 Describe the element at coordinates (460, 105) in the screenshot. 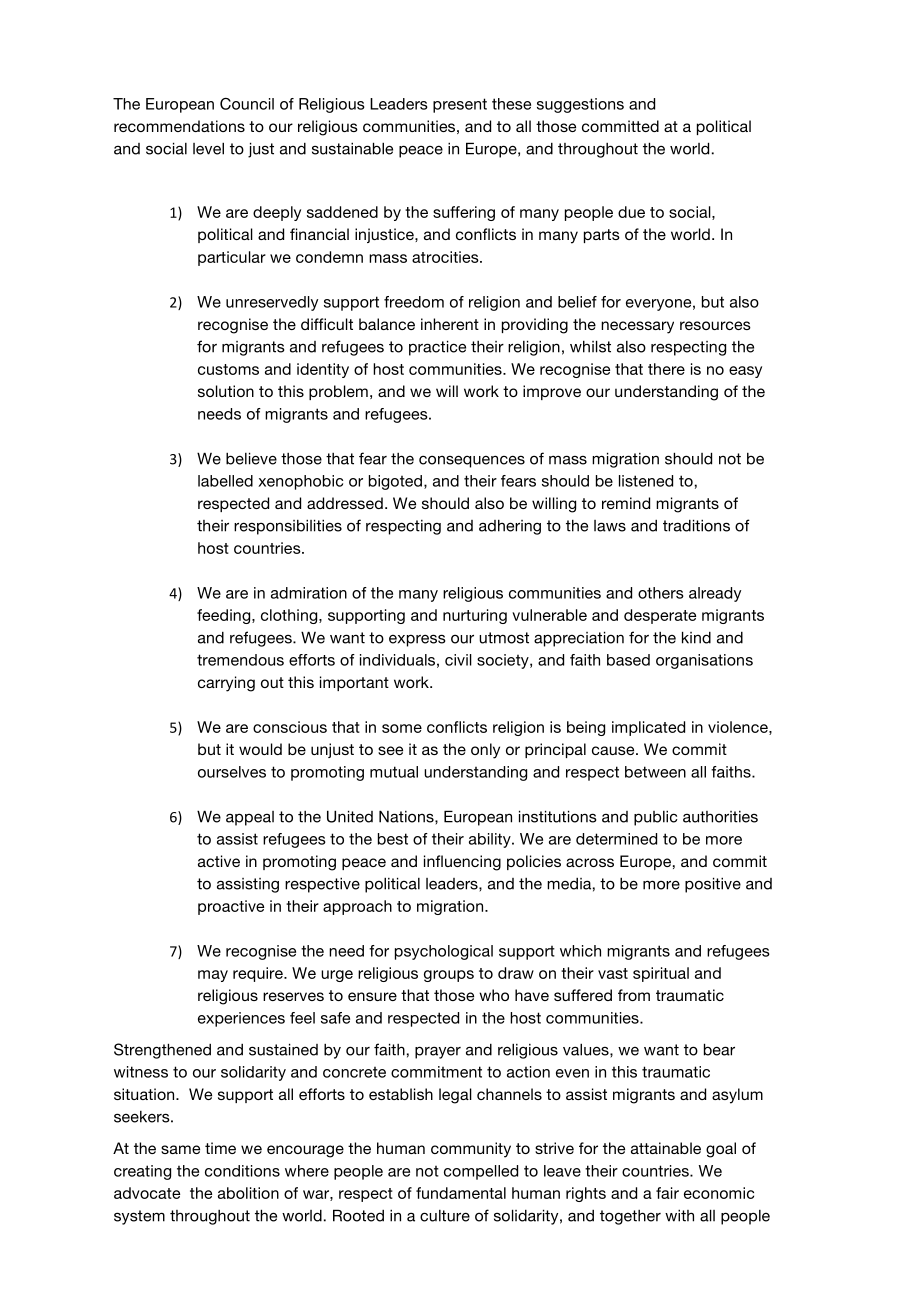

I see `present` at that location.
